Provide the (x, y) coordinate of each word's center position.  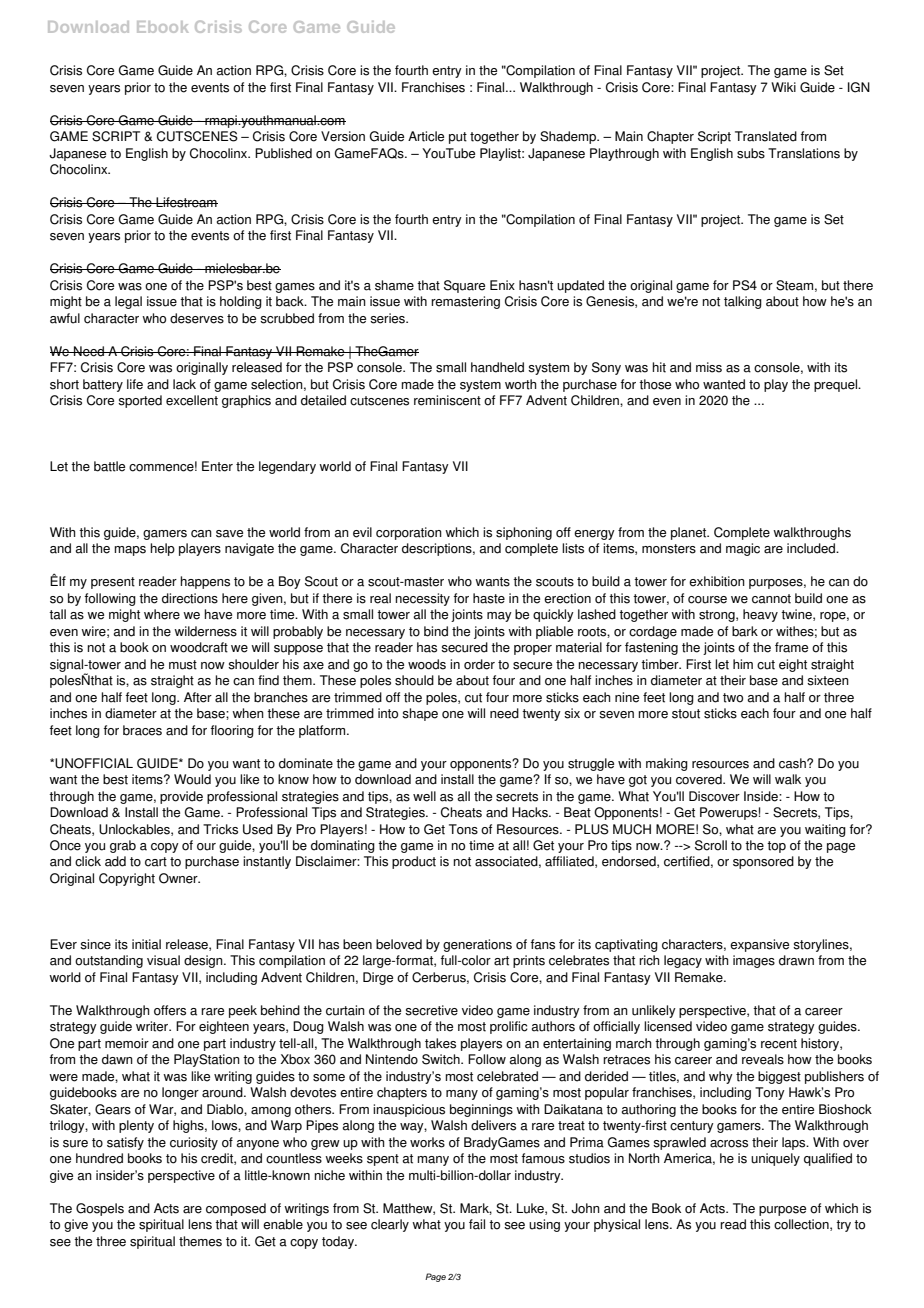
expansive (759, 945)
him (743, 664)
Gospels (100, 1209)
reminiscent (447, 400)
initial (146, 944)
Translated (766, 136)
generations (477, 945)
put (458, 138)
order (479, 664)
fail (477, 1224)
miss (709, 367)
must (183, 665)
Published (283, 153)
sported (140, 401)
